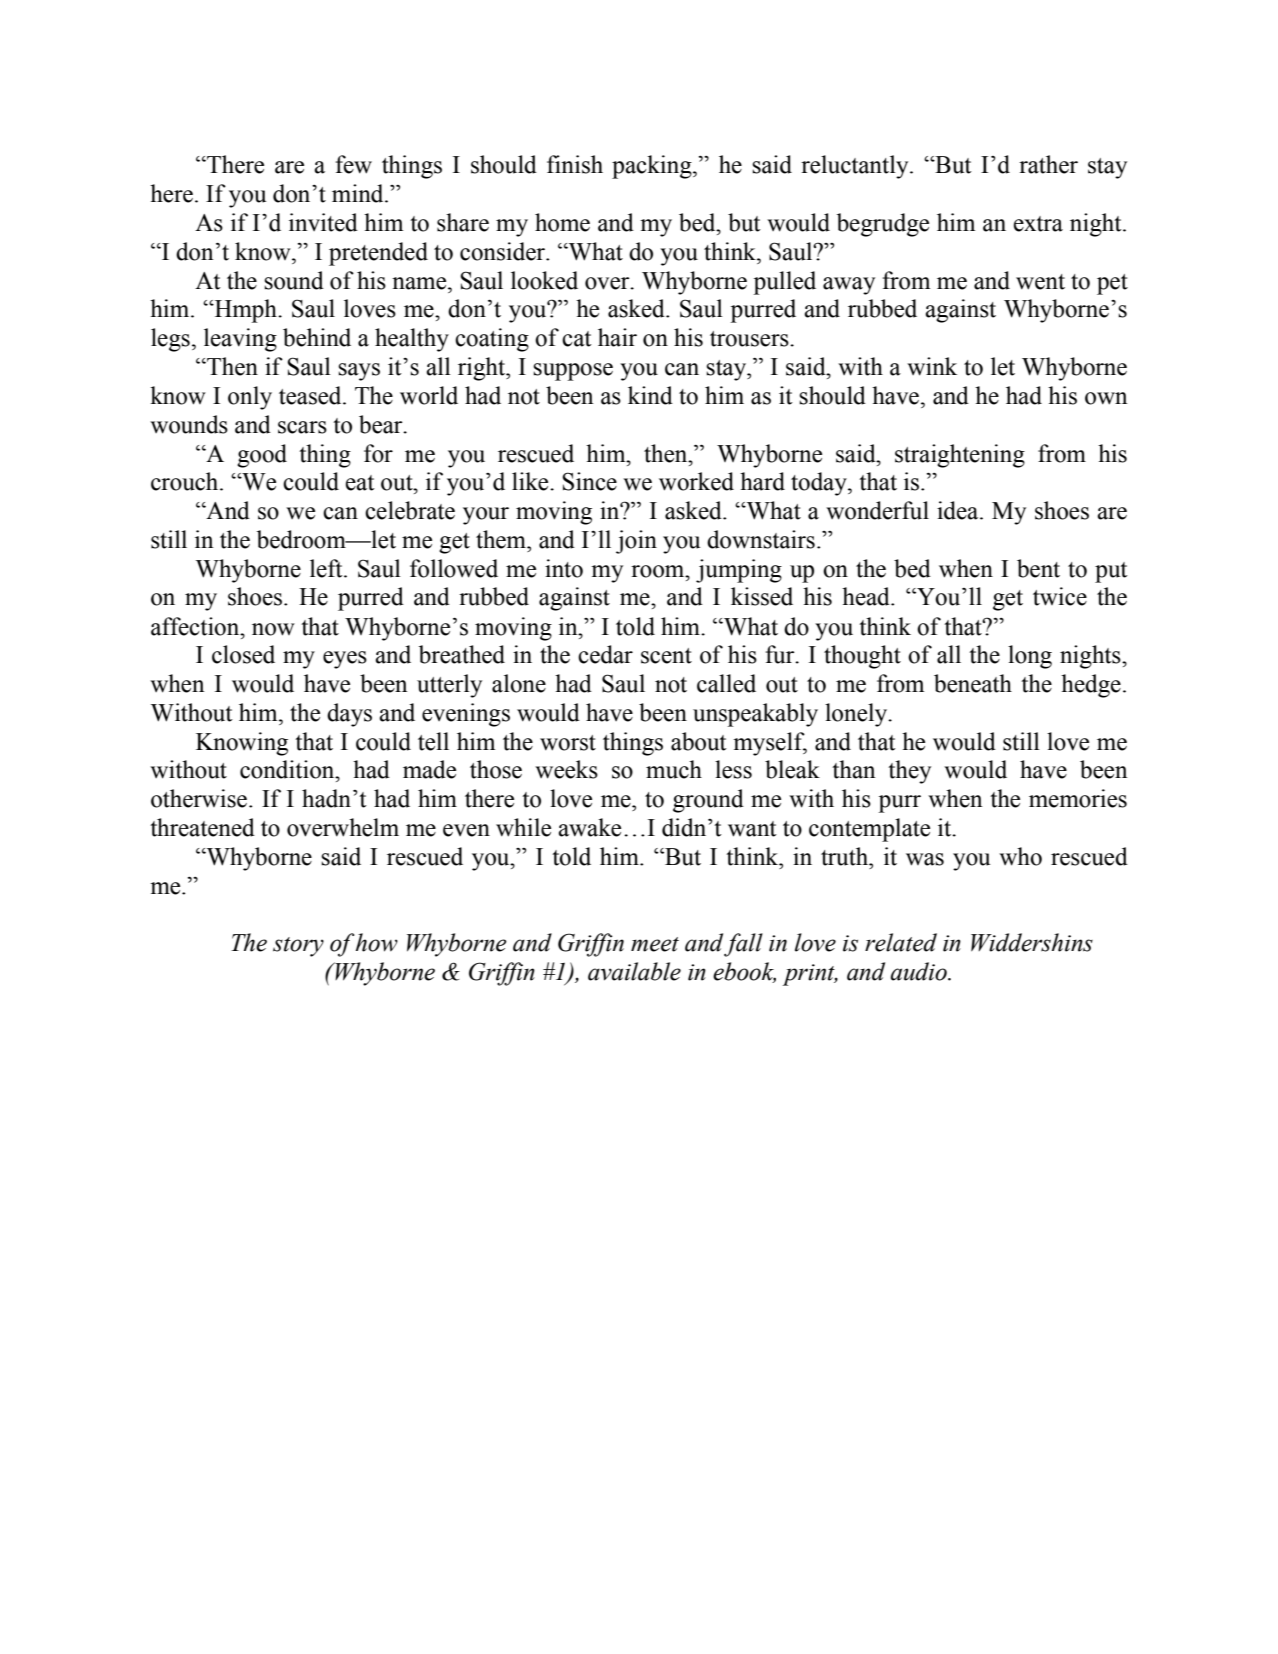  Describe the element at coordinates (653, 167) in the screenshot. I see `packing` at that location.
